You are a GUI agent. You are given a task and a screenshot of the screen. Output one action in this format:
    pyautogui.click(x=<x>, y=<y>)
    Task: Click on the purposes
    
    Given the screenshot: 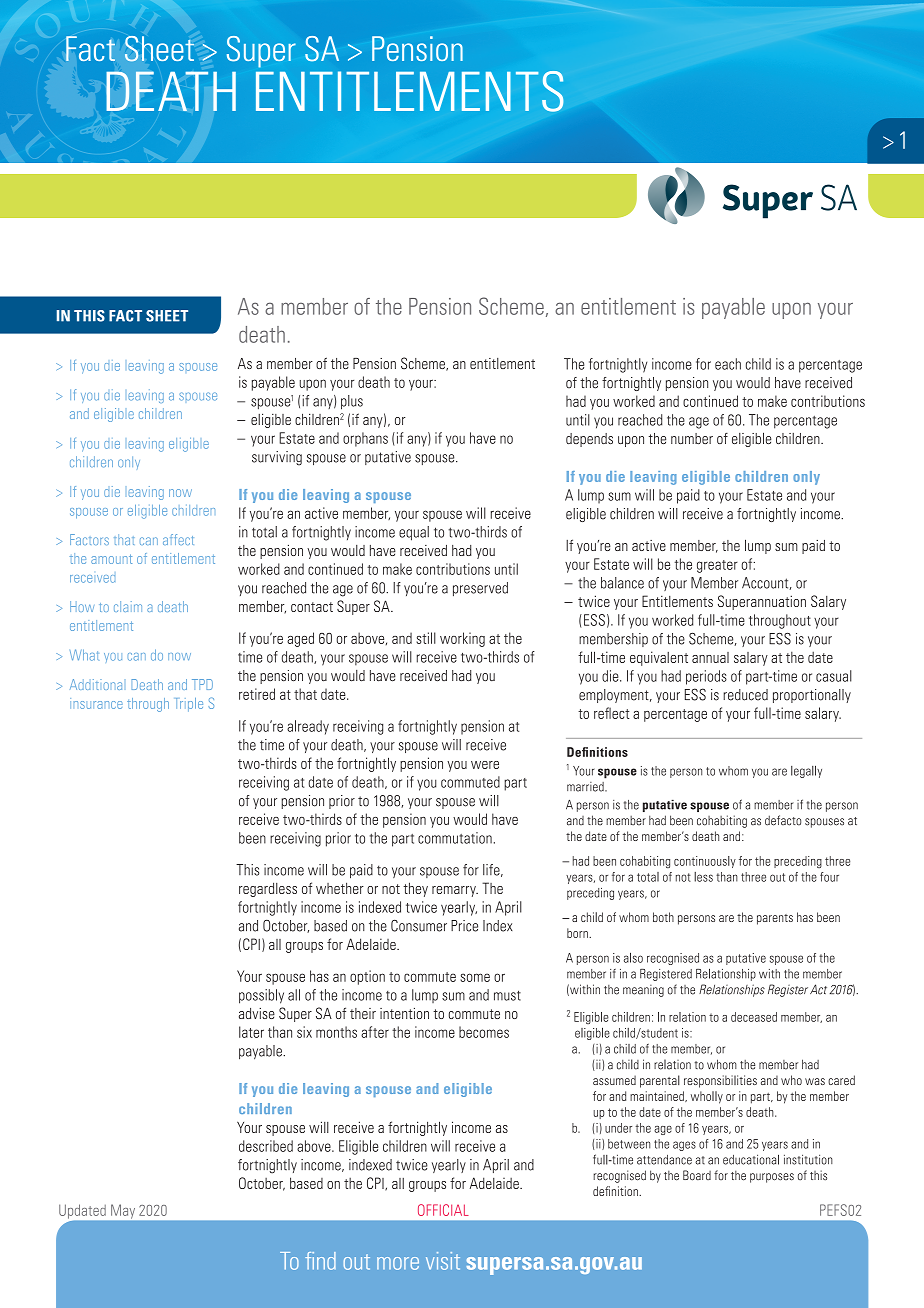 What is the action you would take?
    pyautogui.click(x=772, y=1178)
